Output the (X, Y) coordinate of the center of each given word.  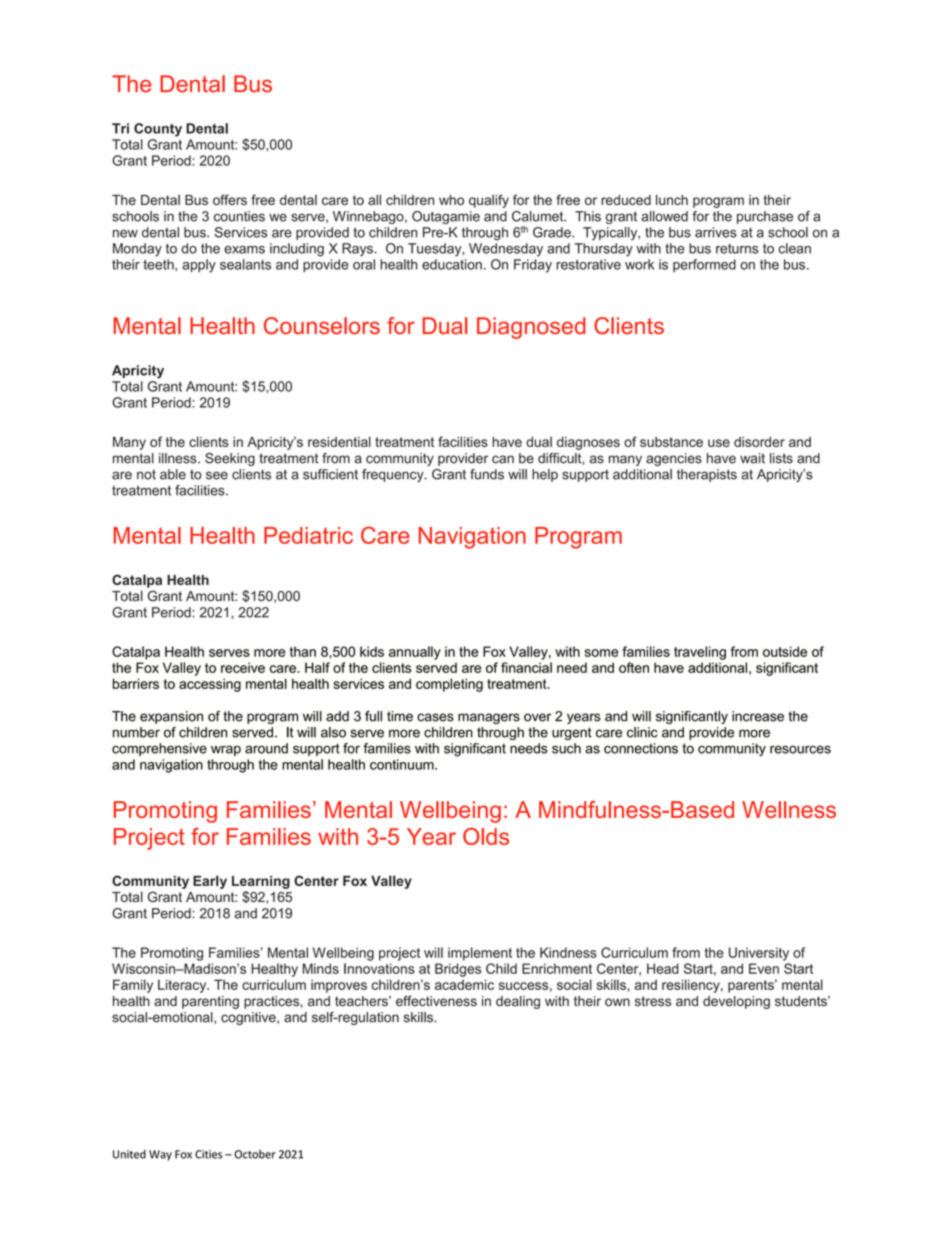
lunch (672, 199)
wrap (226, 750)
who (451, 200)
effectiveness (436, 1001)
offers (230, 199)
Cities (208, 1154)
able (173, 474)
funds (487, 474)
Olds (486, 836)
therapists (707, 475)
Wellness (789, 809)
